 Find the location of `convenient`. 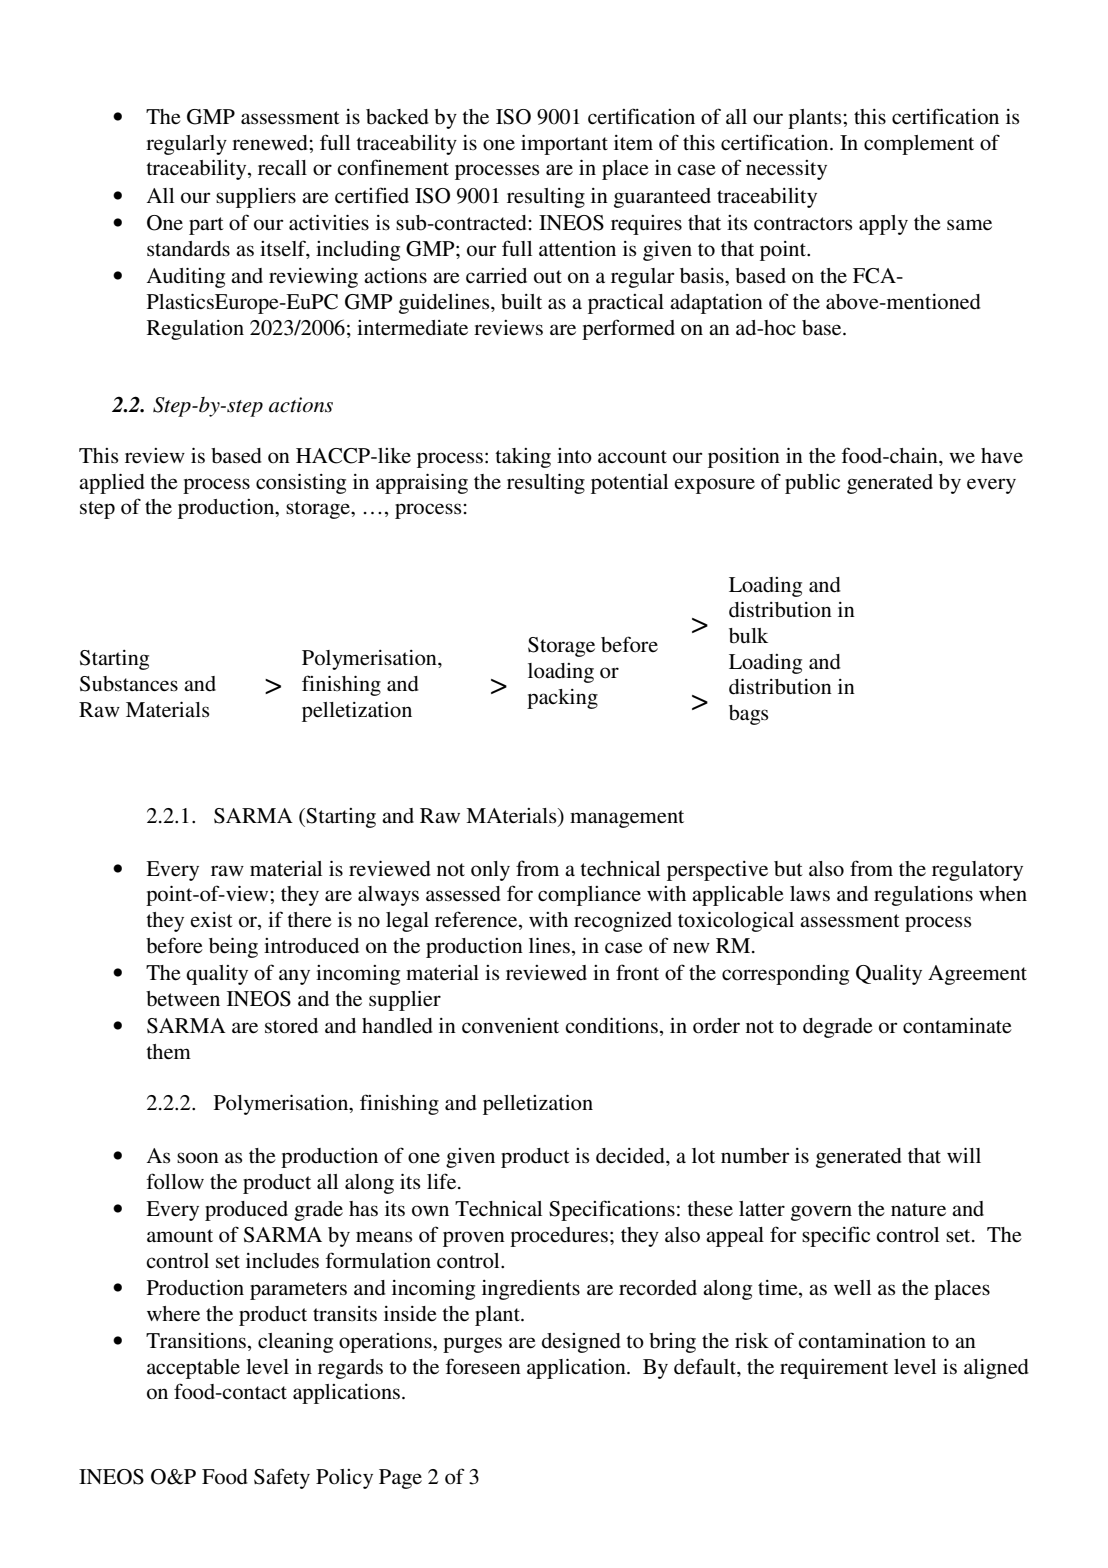

convenient is located at coordinates (510, 1026).
